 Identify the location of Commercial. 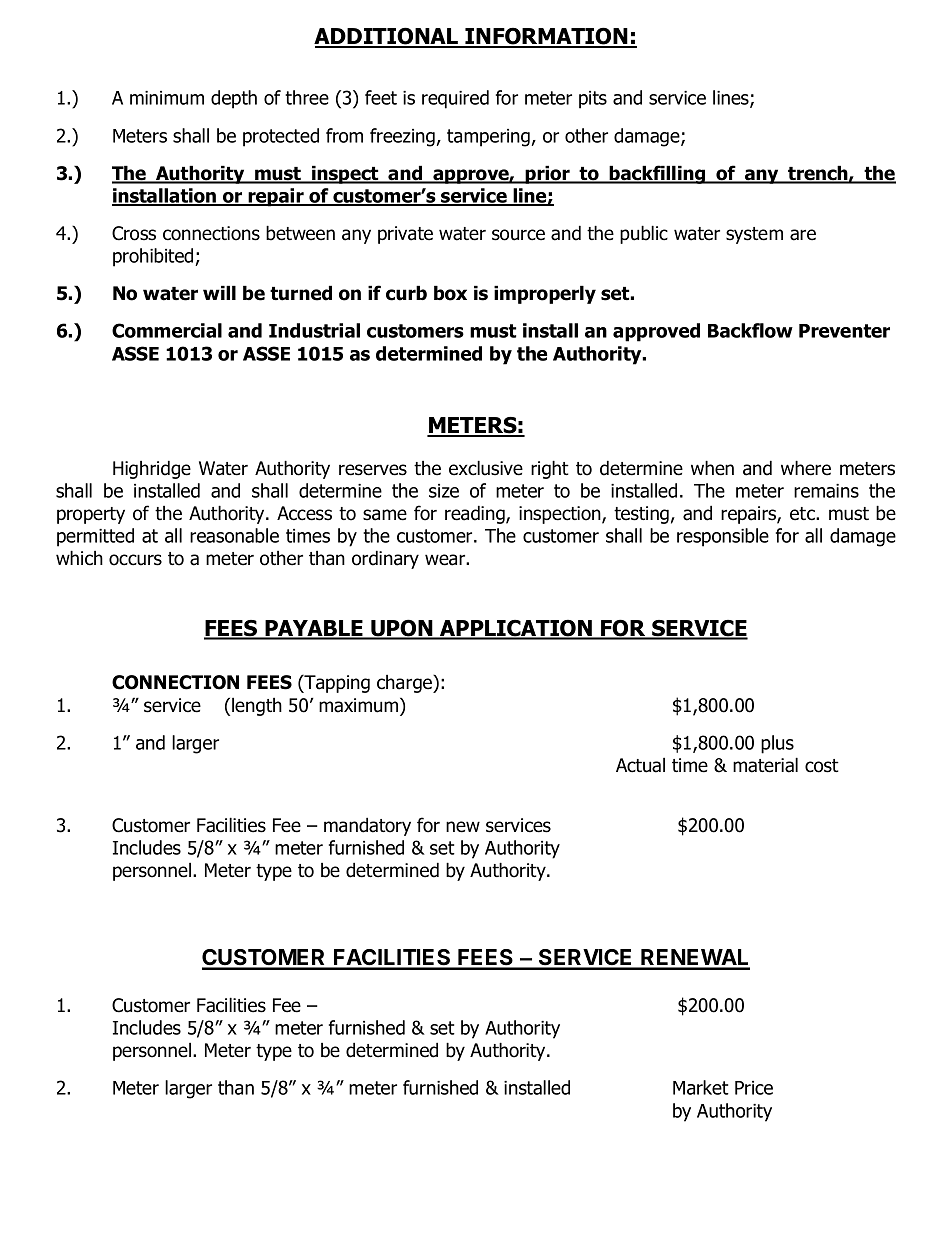
(167, 330).
